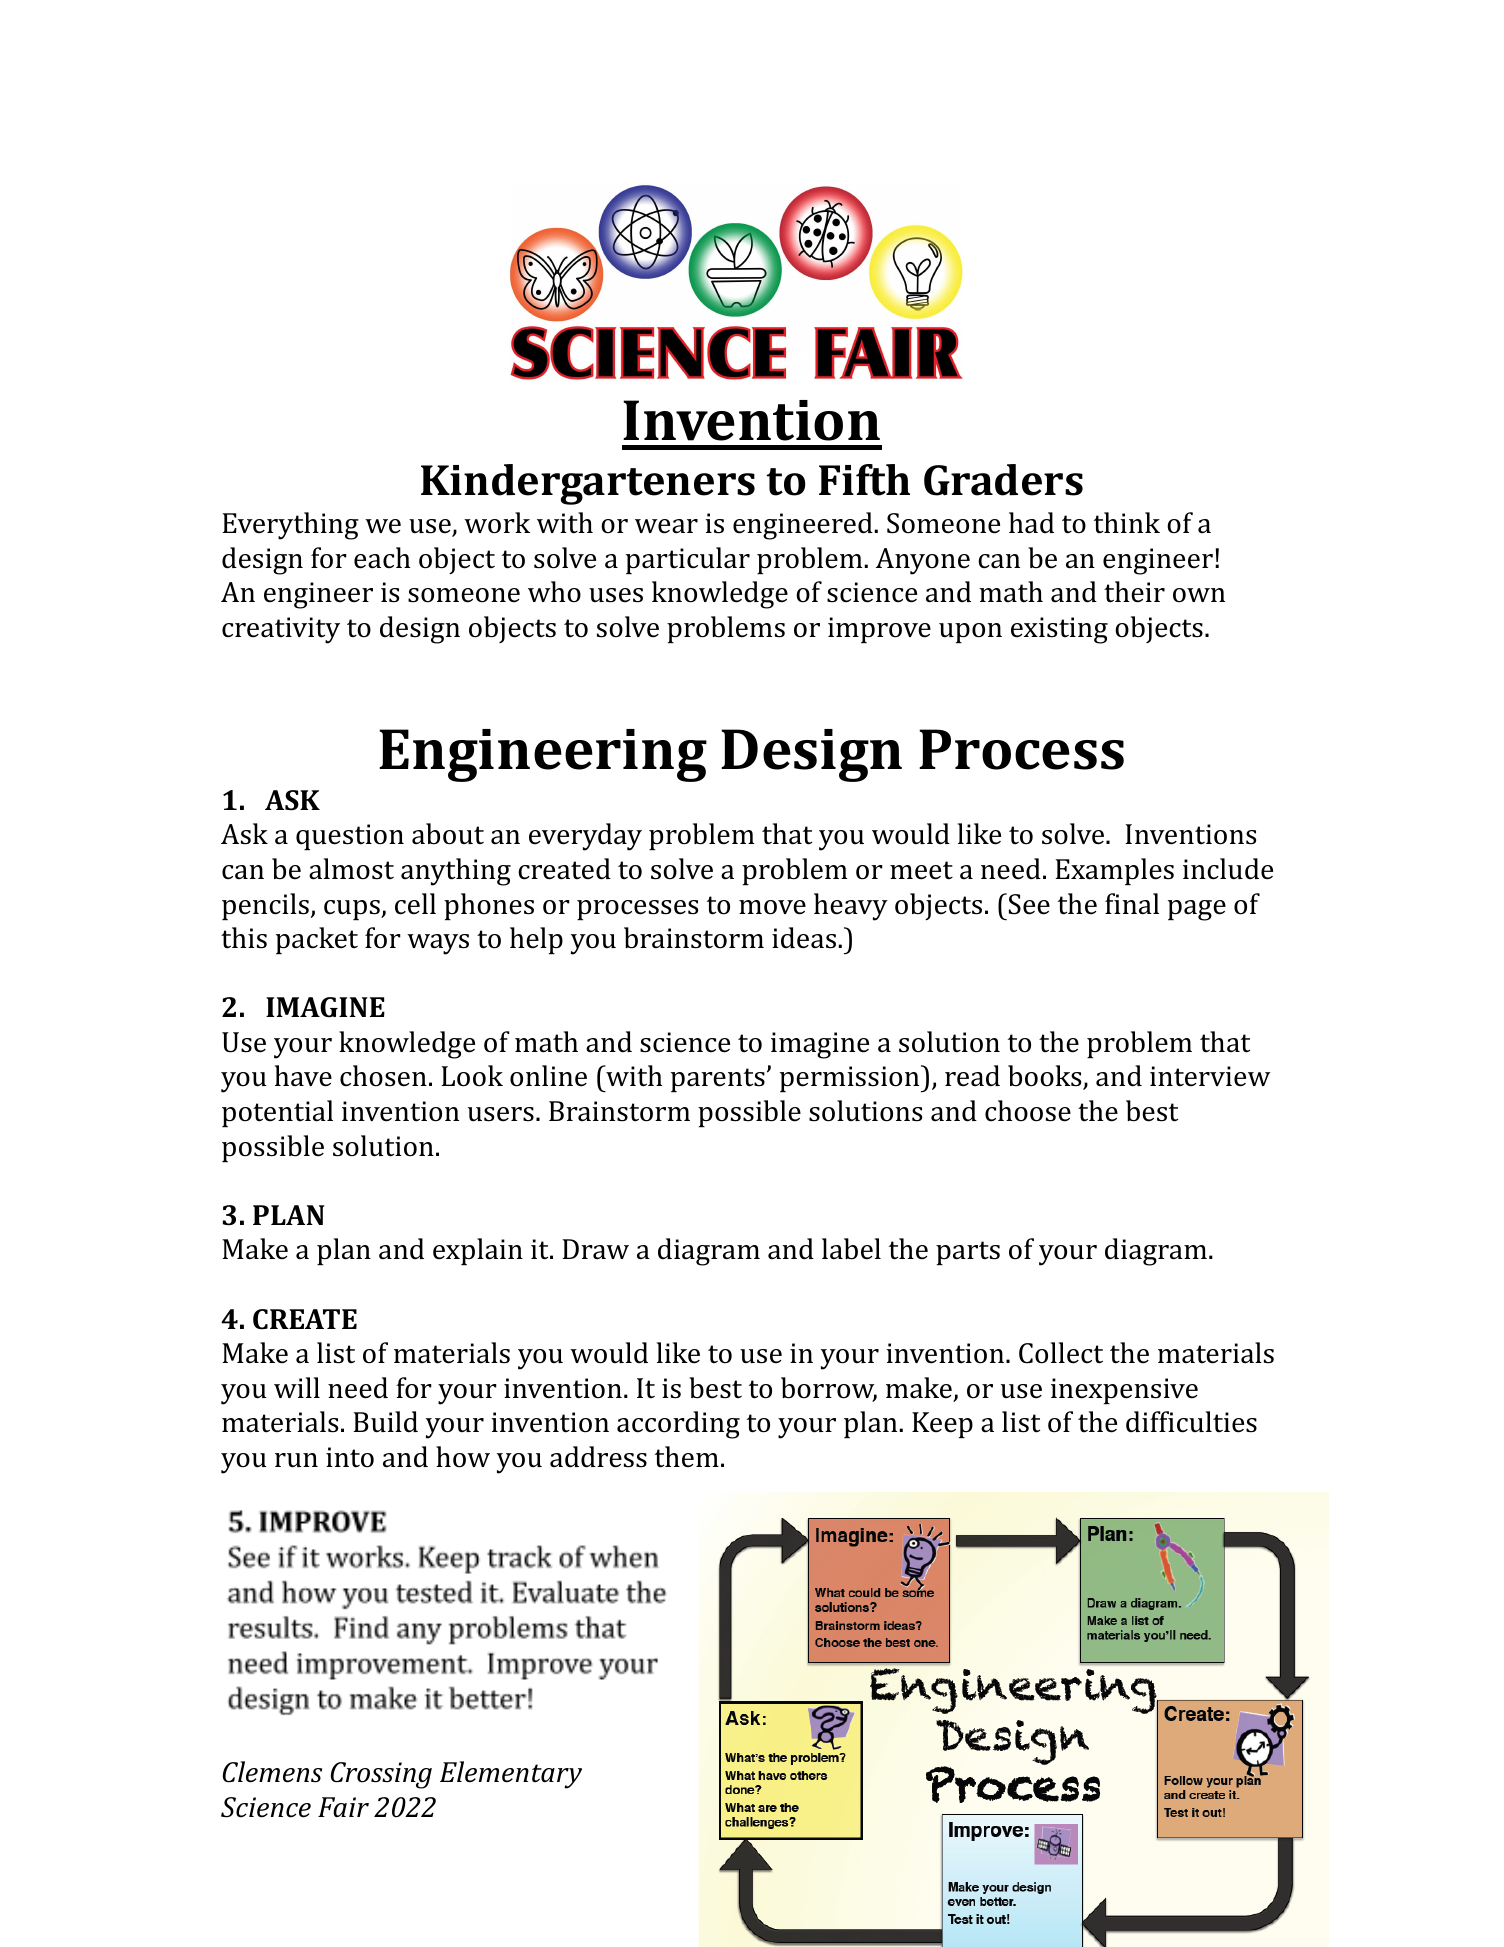  Describe the element at coordinates (718, 1080) in the screenshot. I see `parents` at that location.
